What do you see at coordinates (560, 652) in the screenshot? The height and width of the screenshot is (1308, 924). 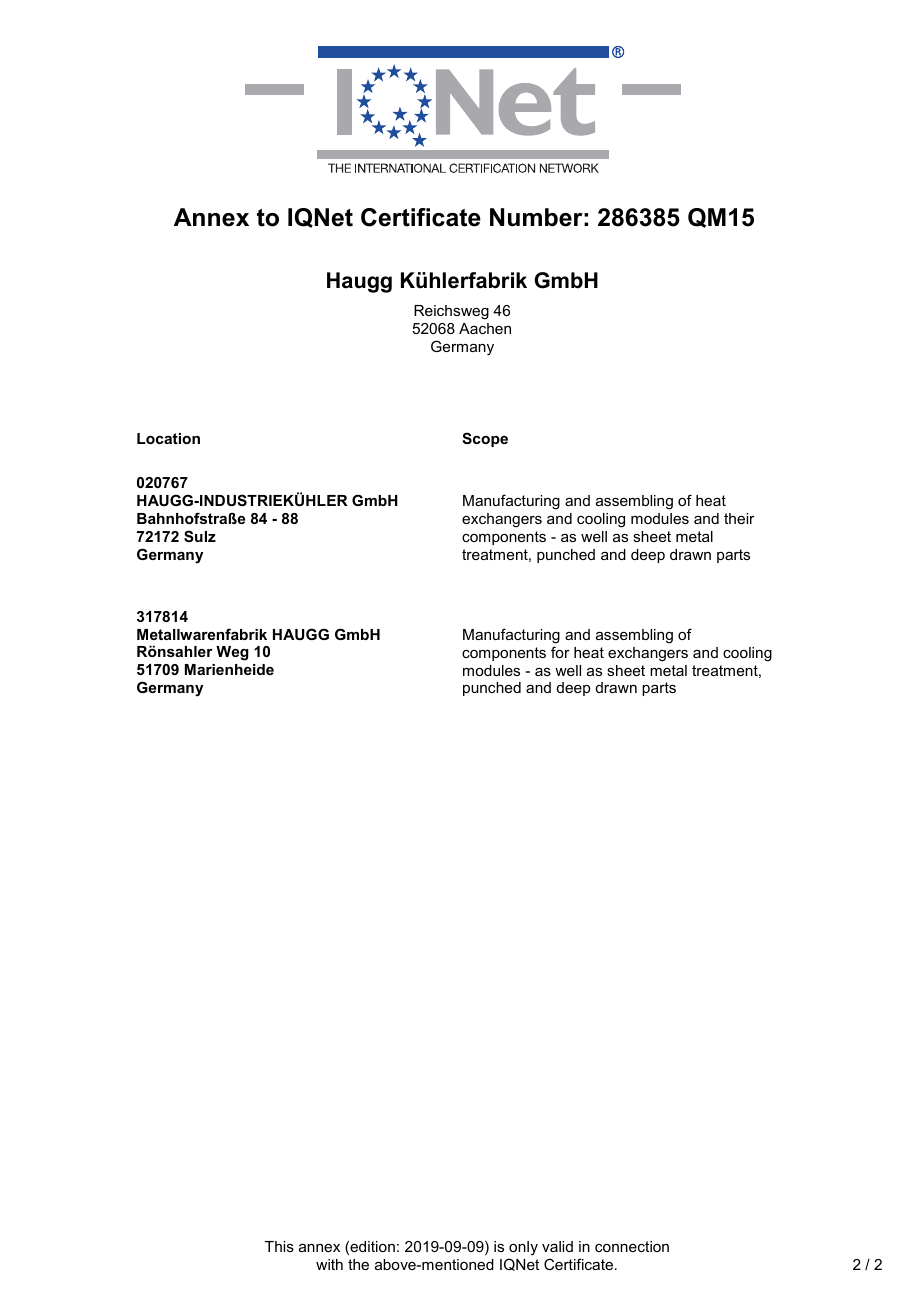 I see `for` at bounding box center [560, 652].
